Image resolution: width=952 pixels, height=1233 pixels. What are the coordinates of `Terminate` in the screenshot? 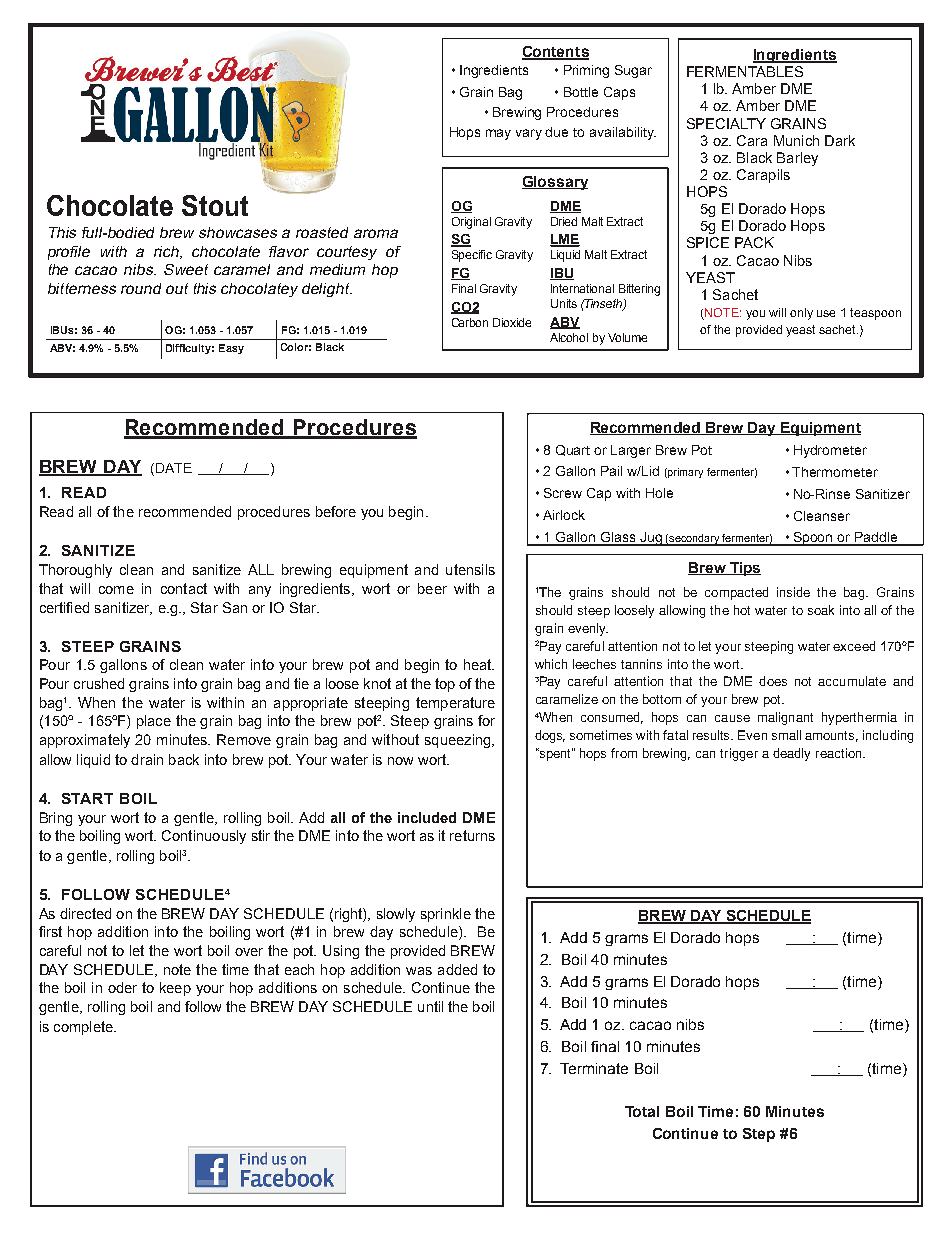 It's located at (594, 1068).
